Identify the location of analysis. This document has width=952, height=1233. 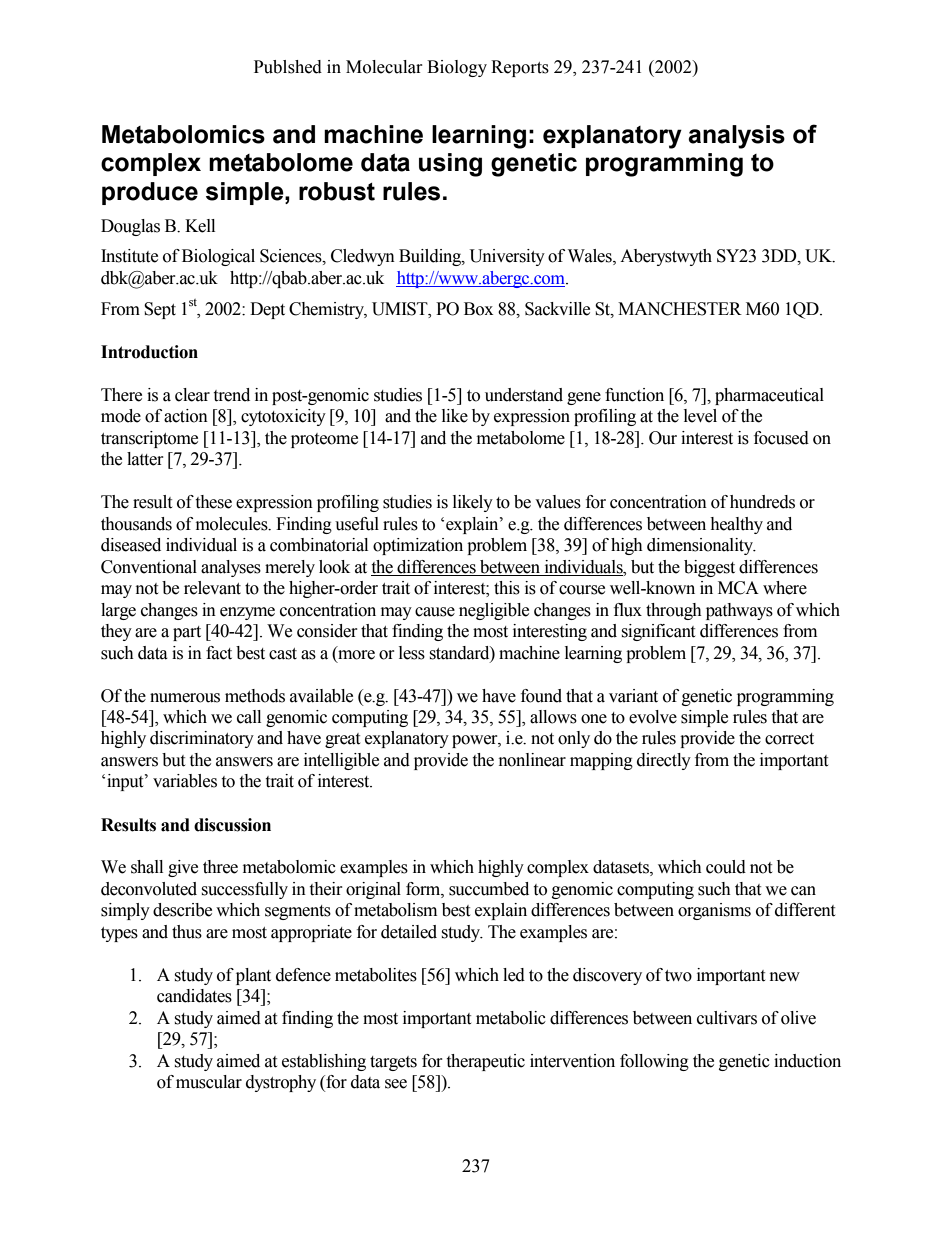
(736, 137).
